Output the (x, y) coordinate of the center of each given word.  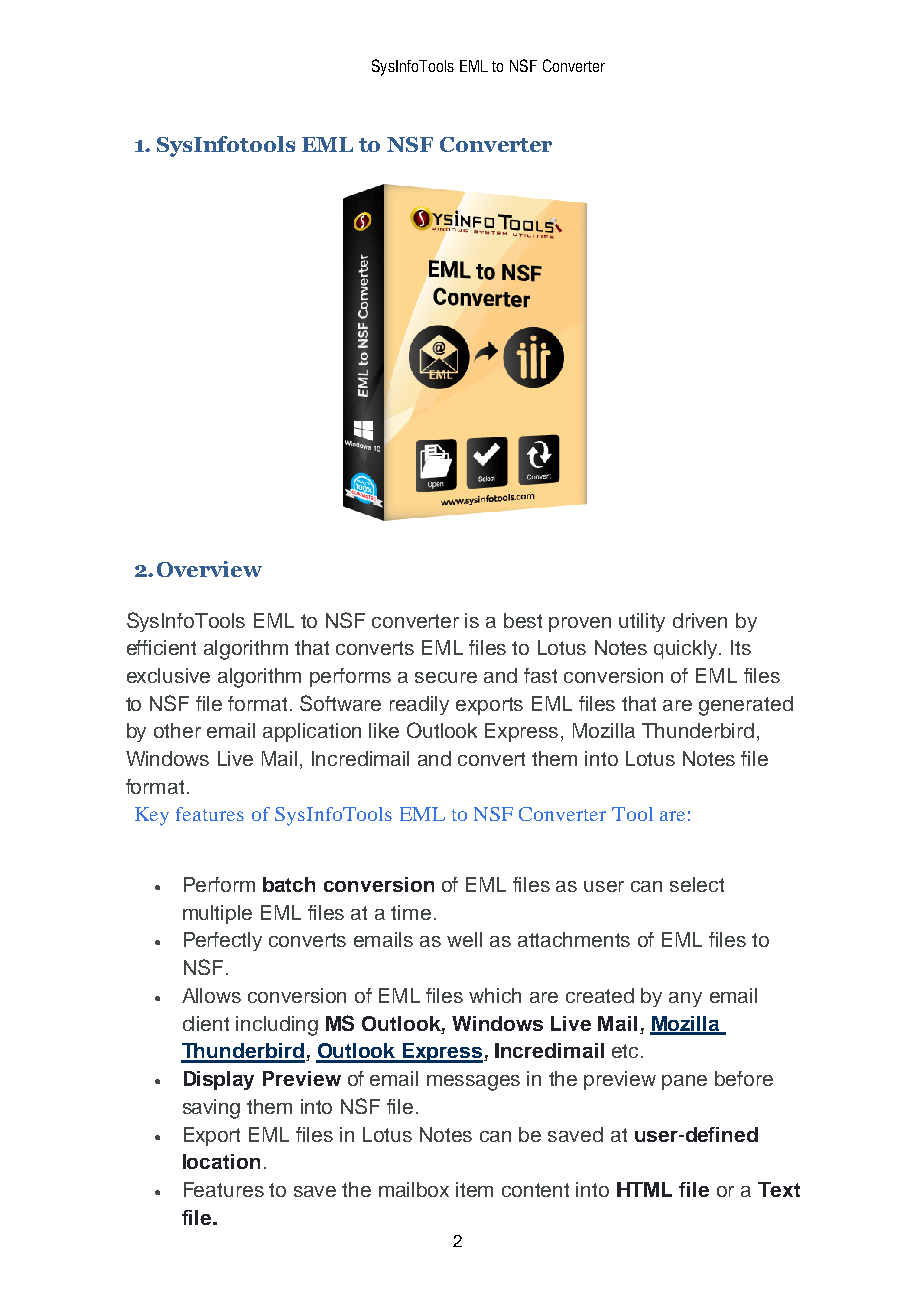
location (221, 1161)
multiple (217, 914)
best (523, 620)
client (206, 1023)
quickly (687, 649)
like (384, 730)
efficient (161, 647)
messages (473, 1083)
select (697, 884)
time (411, 912)
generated (746, 706)
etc (627, 1051)
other (177, 730)
